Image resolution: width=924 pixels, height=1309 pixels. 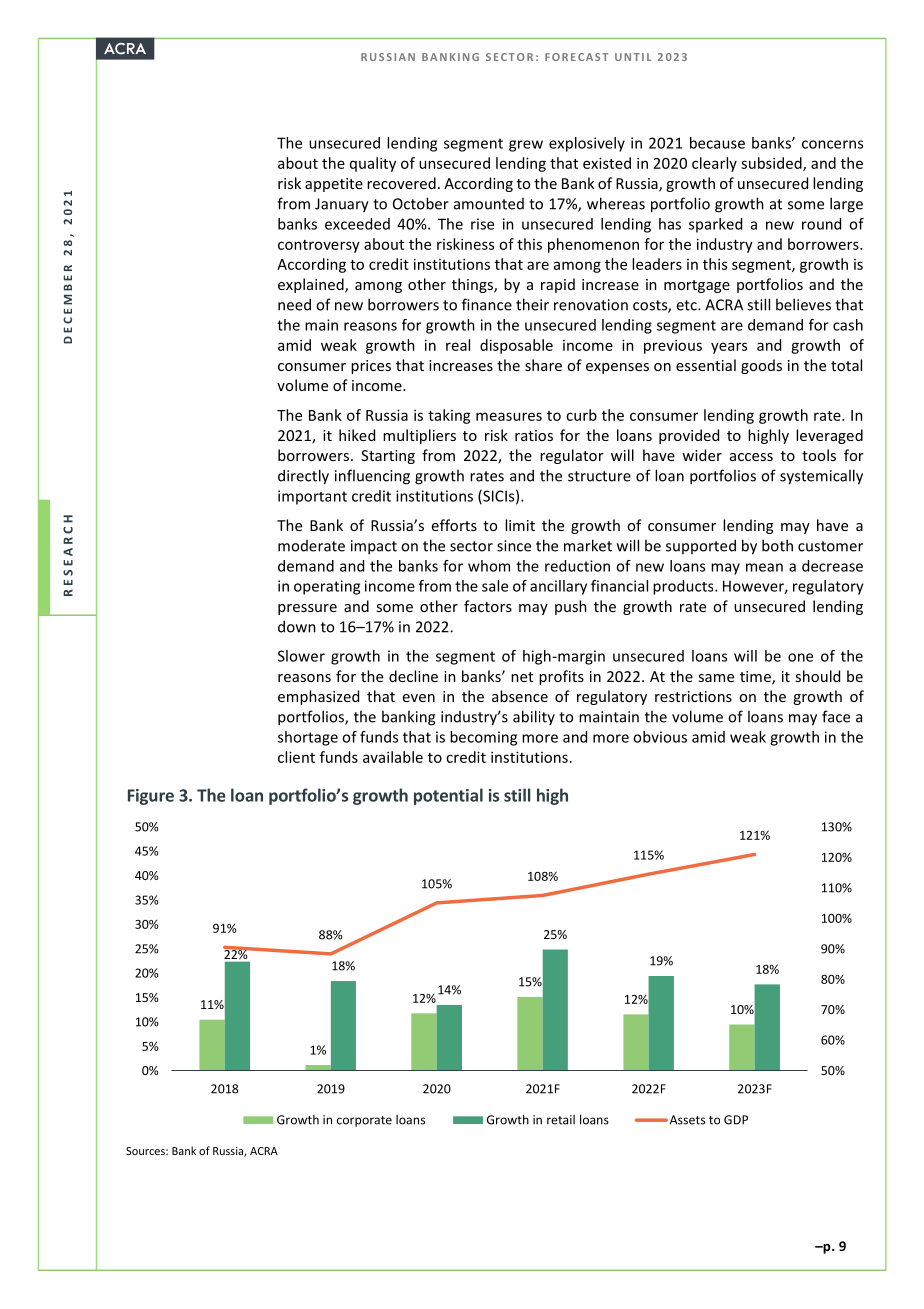 I want to click on face, so click(x=836, y=716).
